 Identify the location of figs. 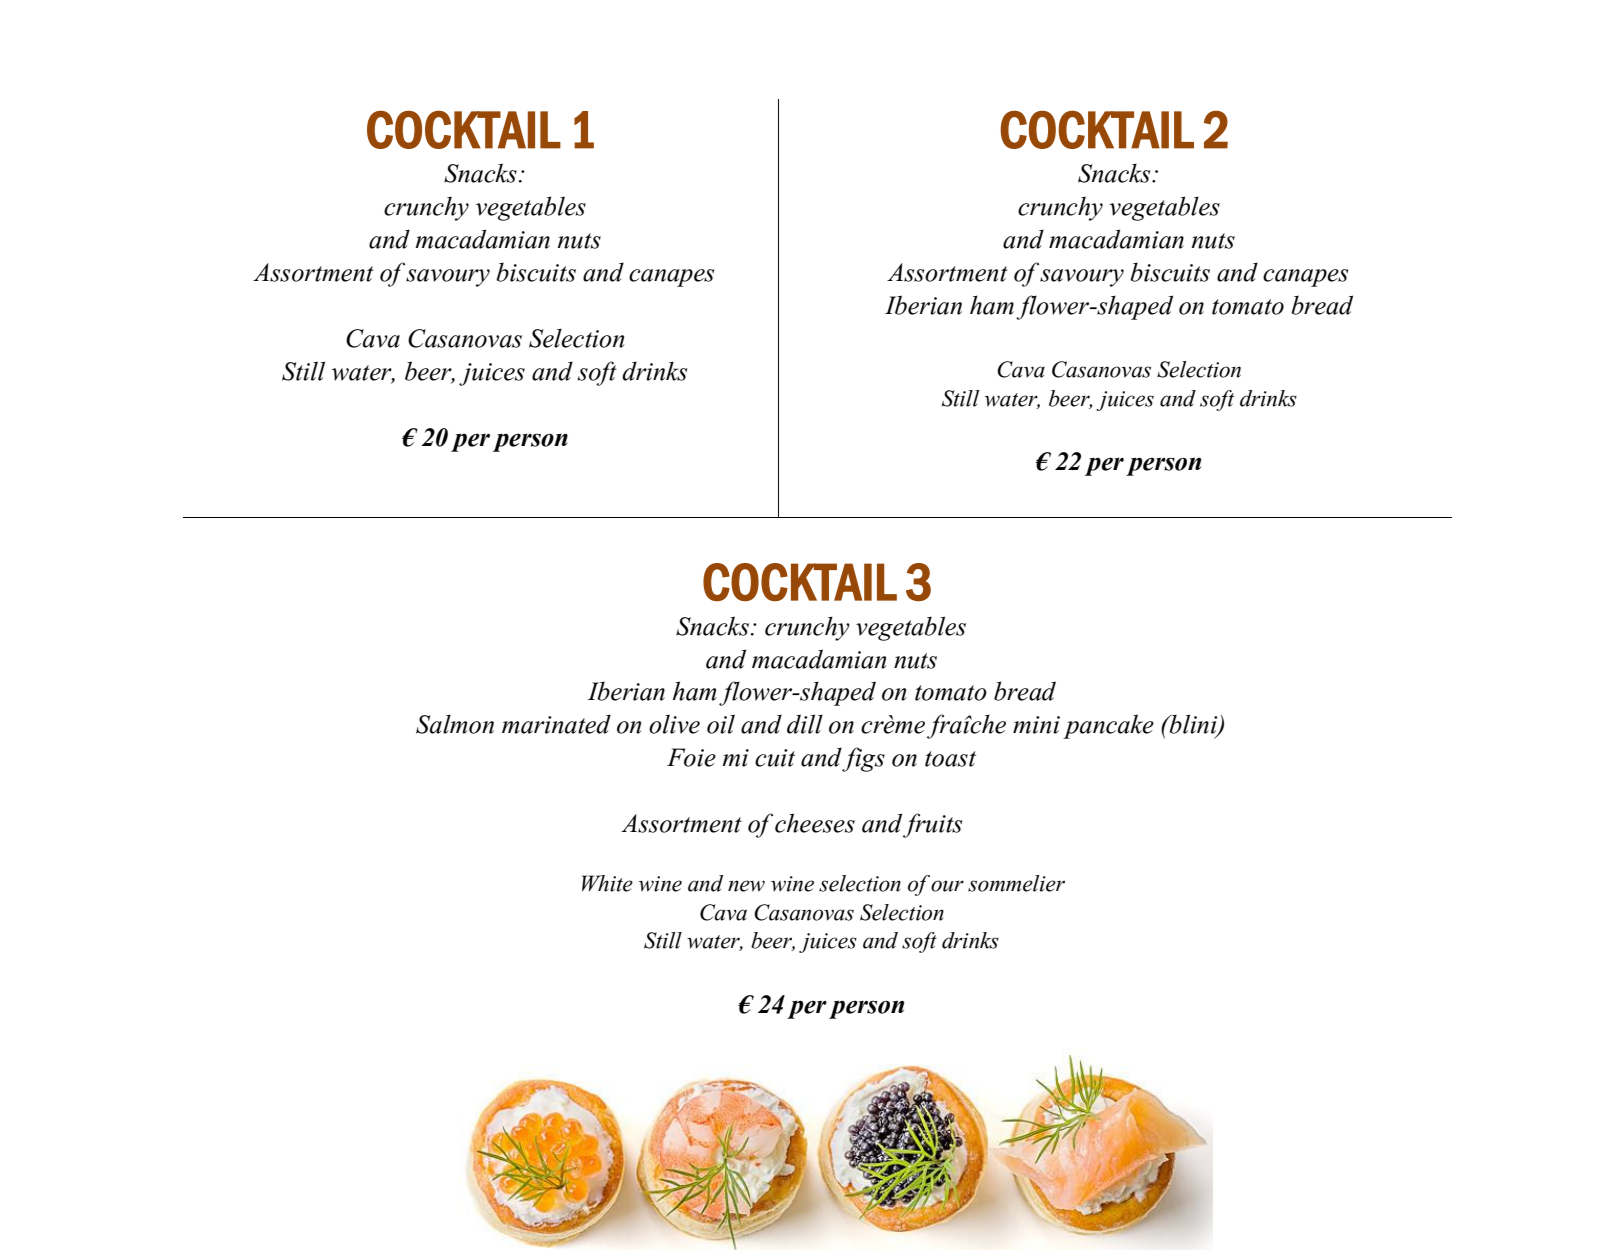
(863, 759).
